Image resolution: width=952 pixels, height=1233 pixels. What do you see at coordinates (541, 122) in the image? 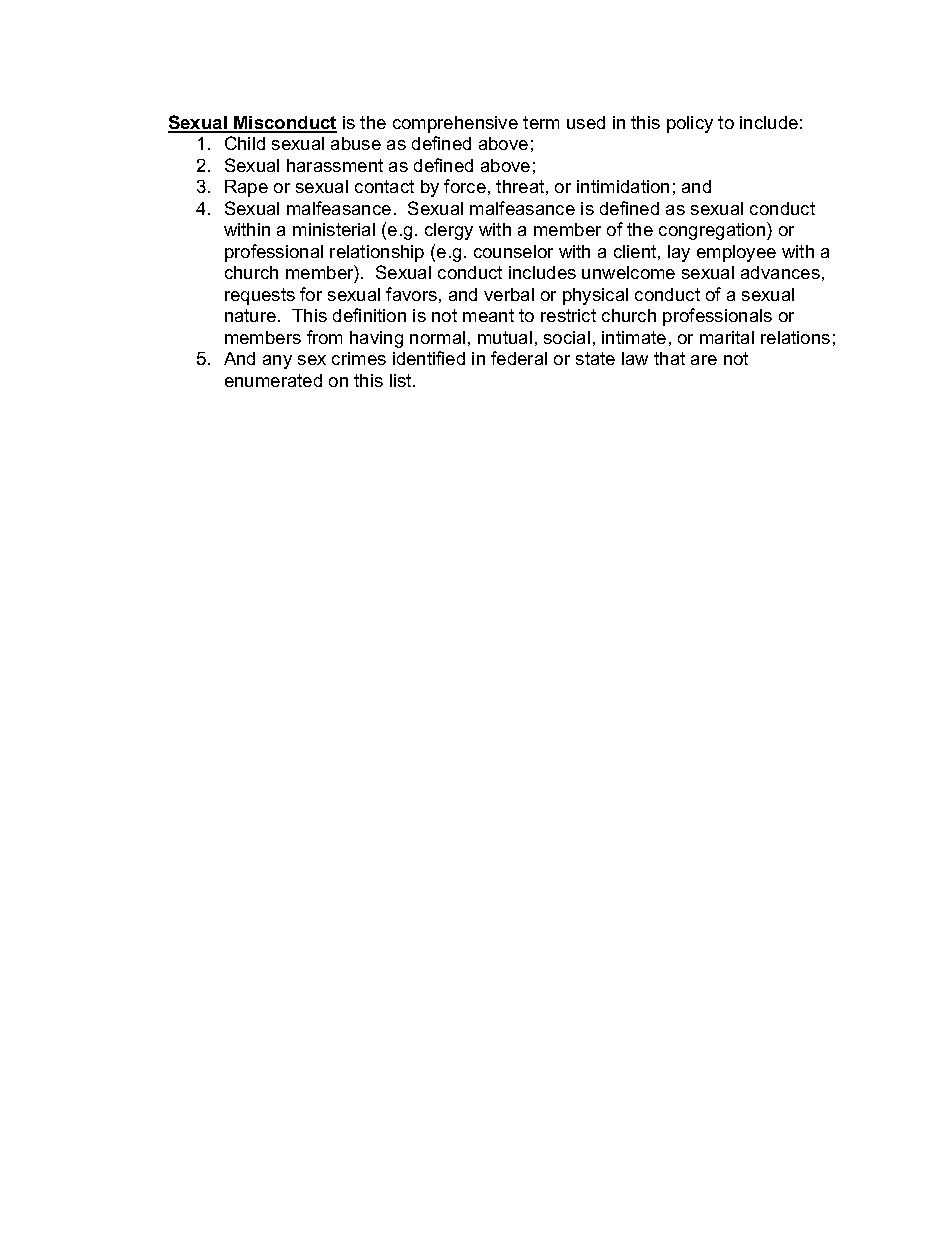
I see `term` at bounding box center [541, 122].
